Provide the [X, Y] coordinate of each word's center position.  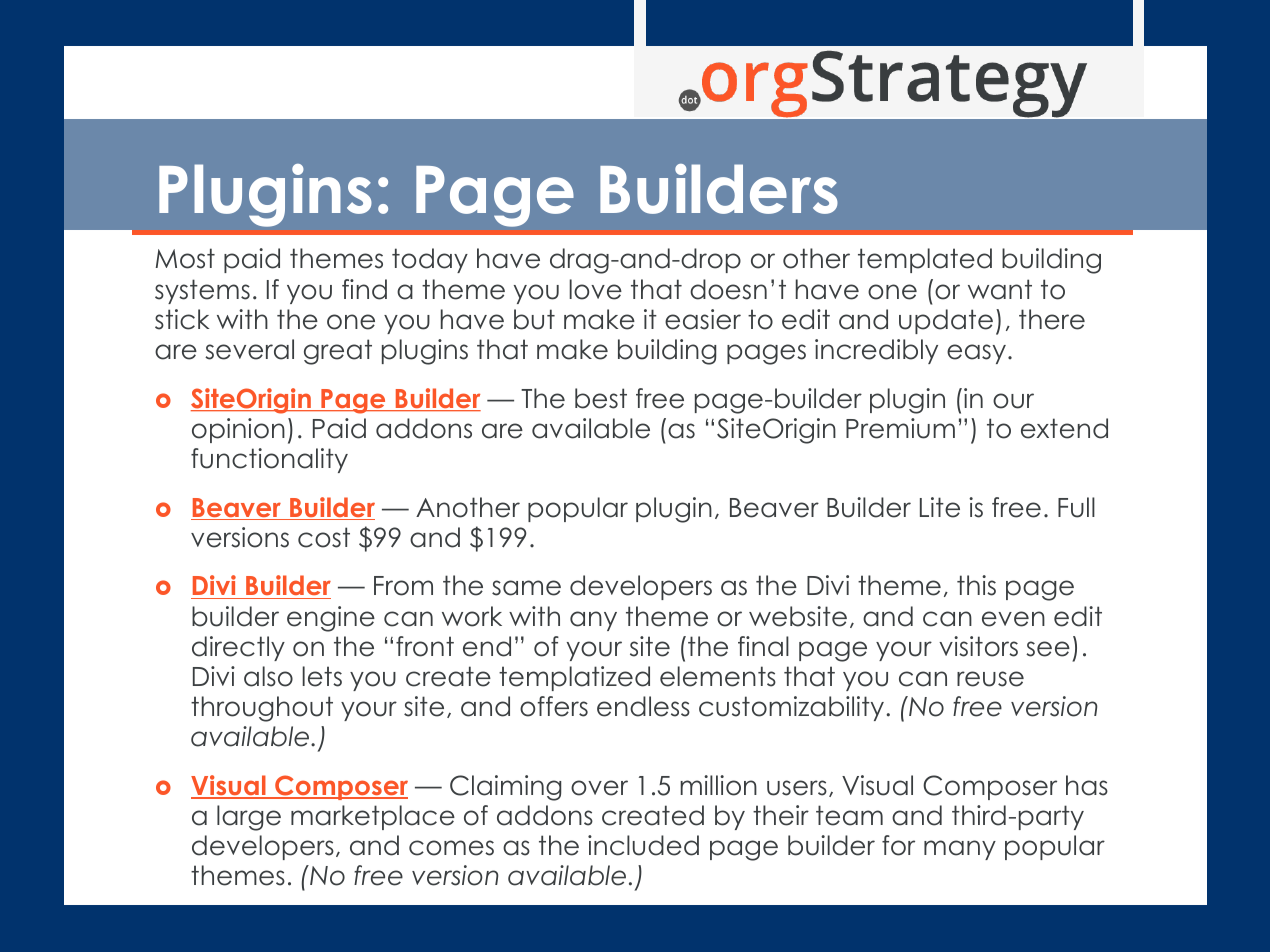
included [643, 845]
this [976, 585]
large [249, 818]
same [526, 588]
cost [324, 537]
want [1000, 289]
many [960, 850]
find [364, 289]
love [595, 289]
